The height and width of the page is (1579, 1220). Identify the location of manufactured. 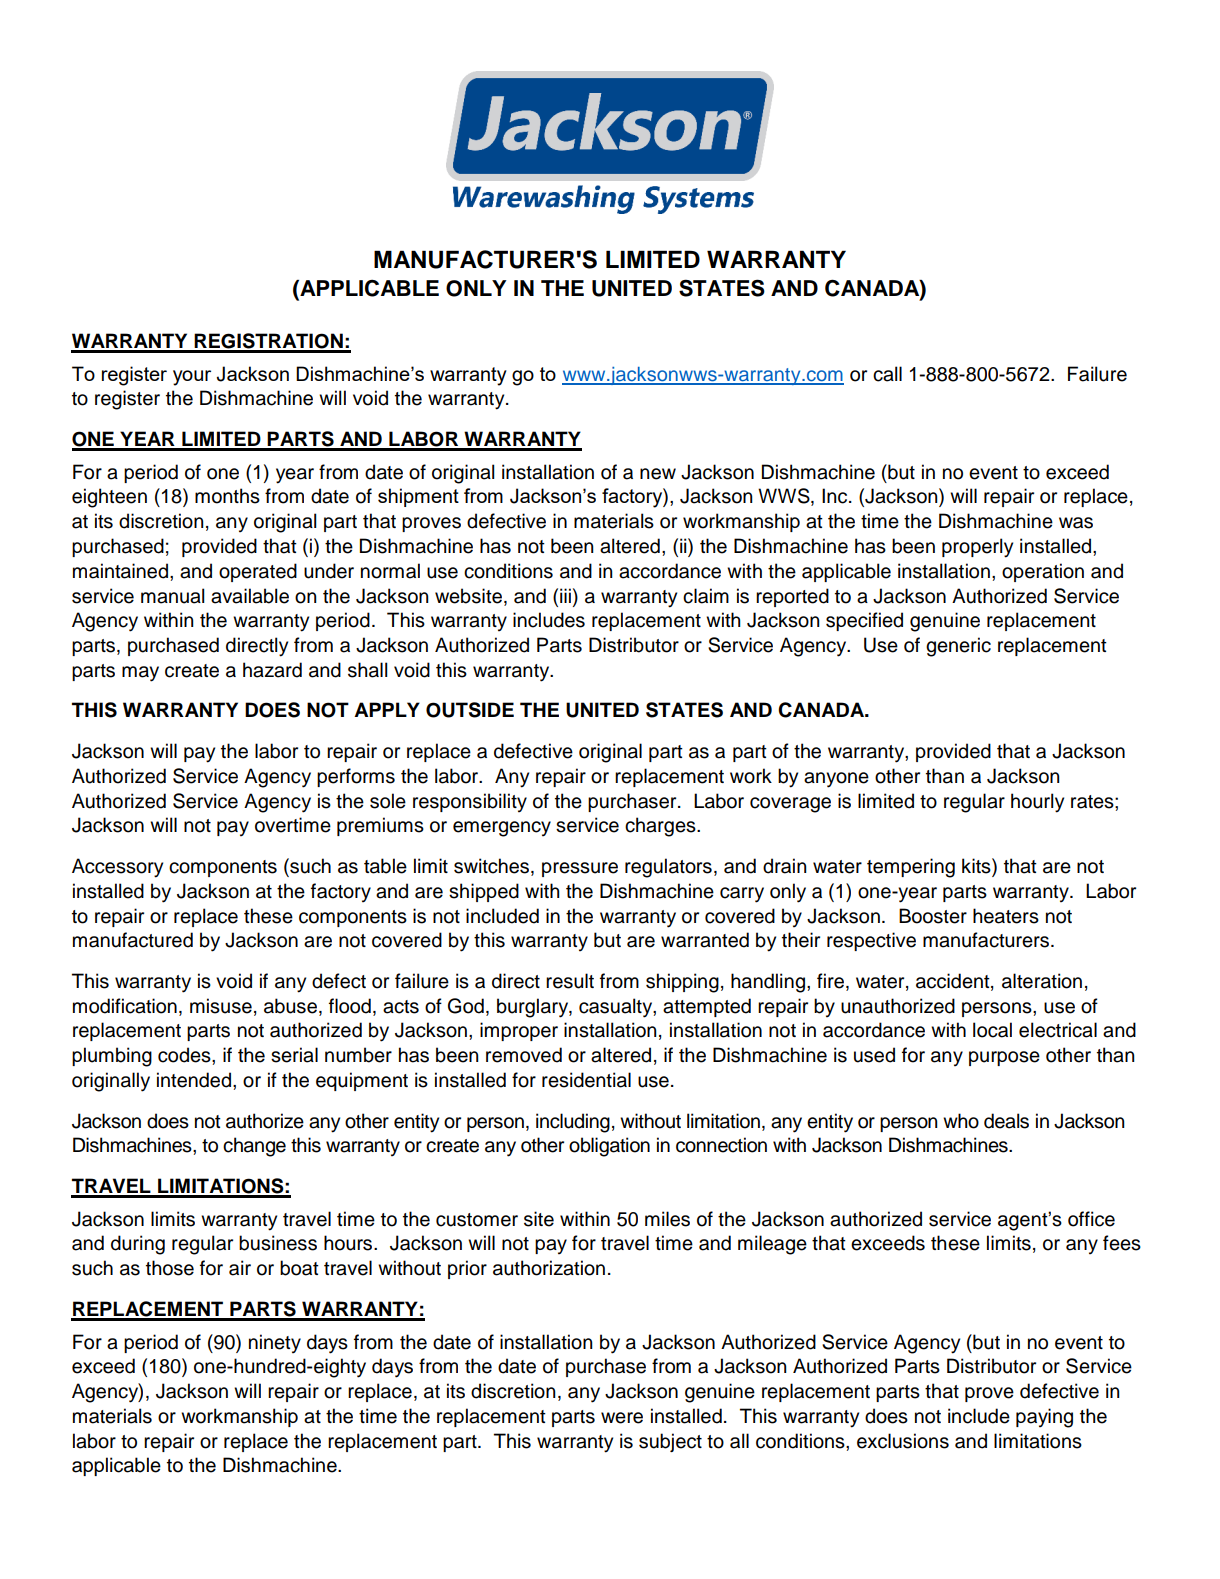
(133, 940).
